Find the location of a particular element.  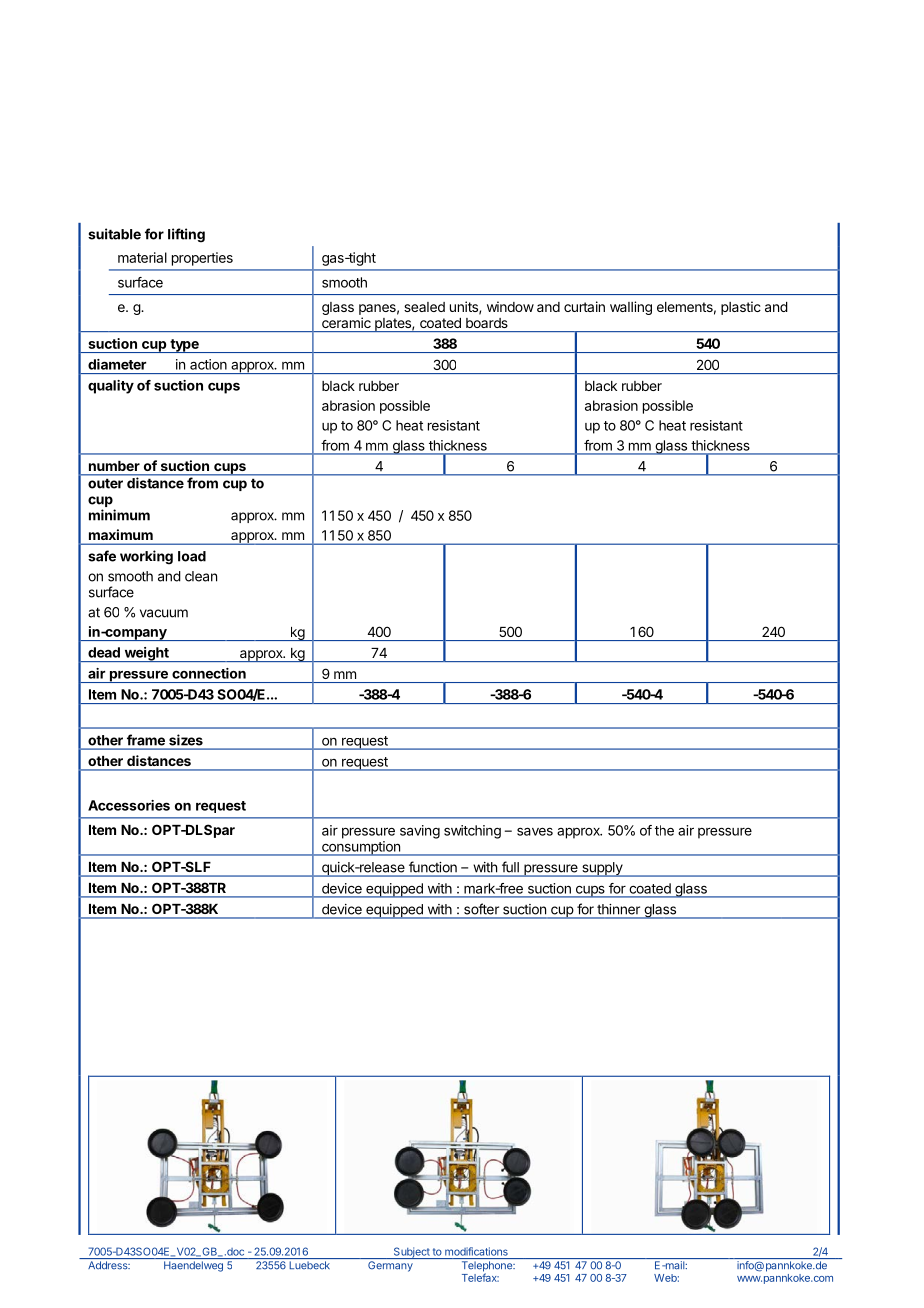

Subject is located at coordinates (411, 1253).
